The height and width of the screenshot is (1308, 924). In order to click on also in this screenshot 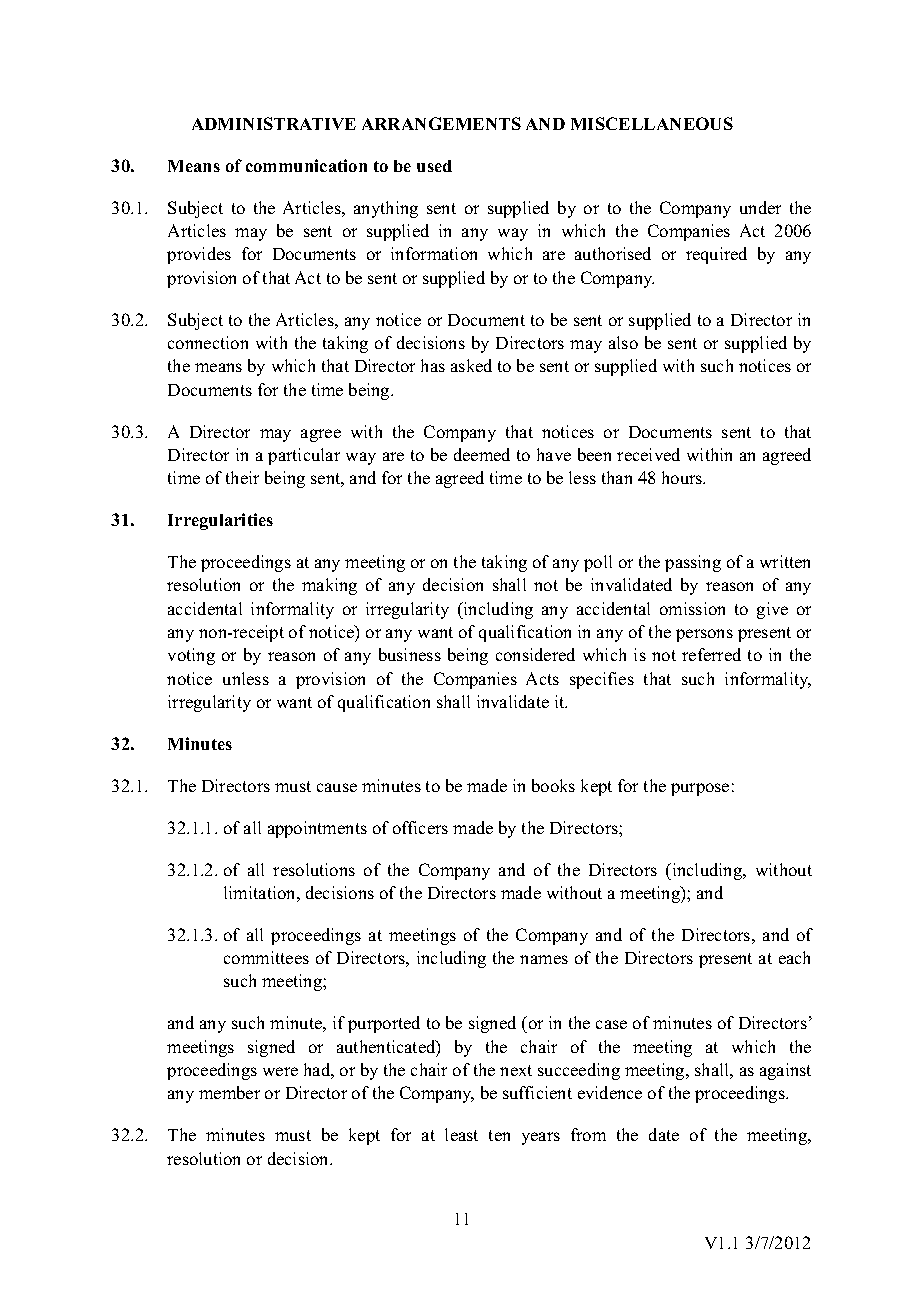, I will do `click(623, 342)`.
